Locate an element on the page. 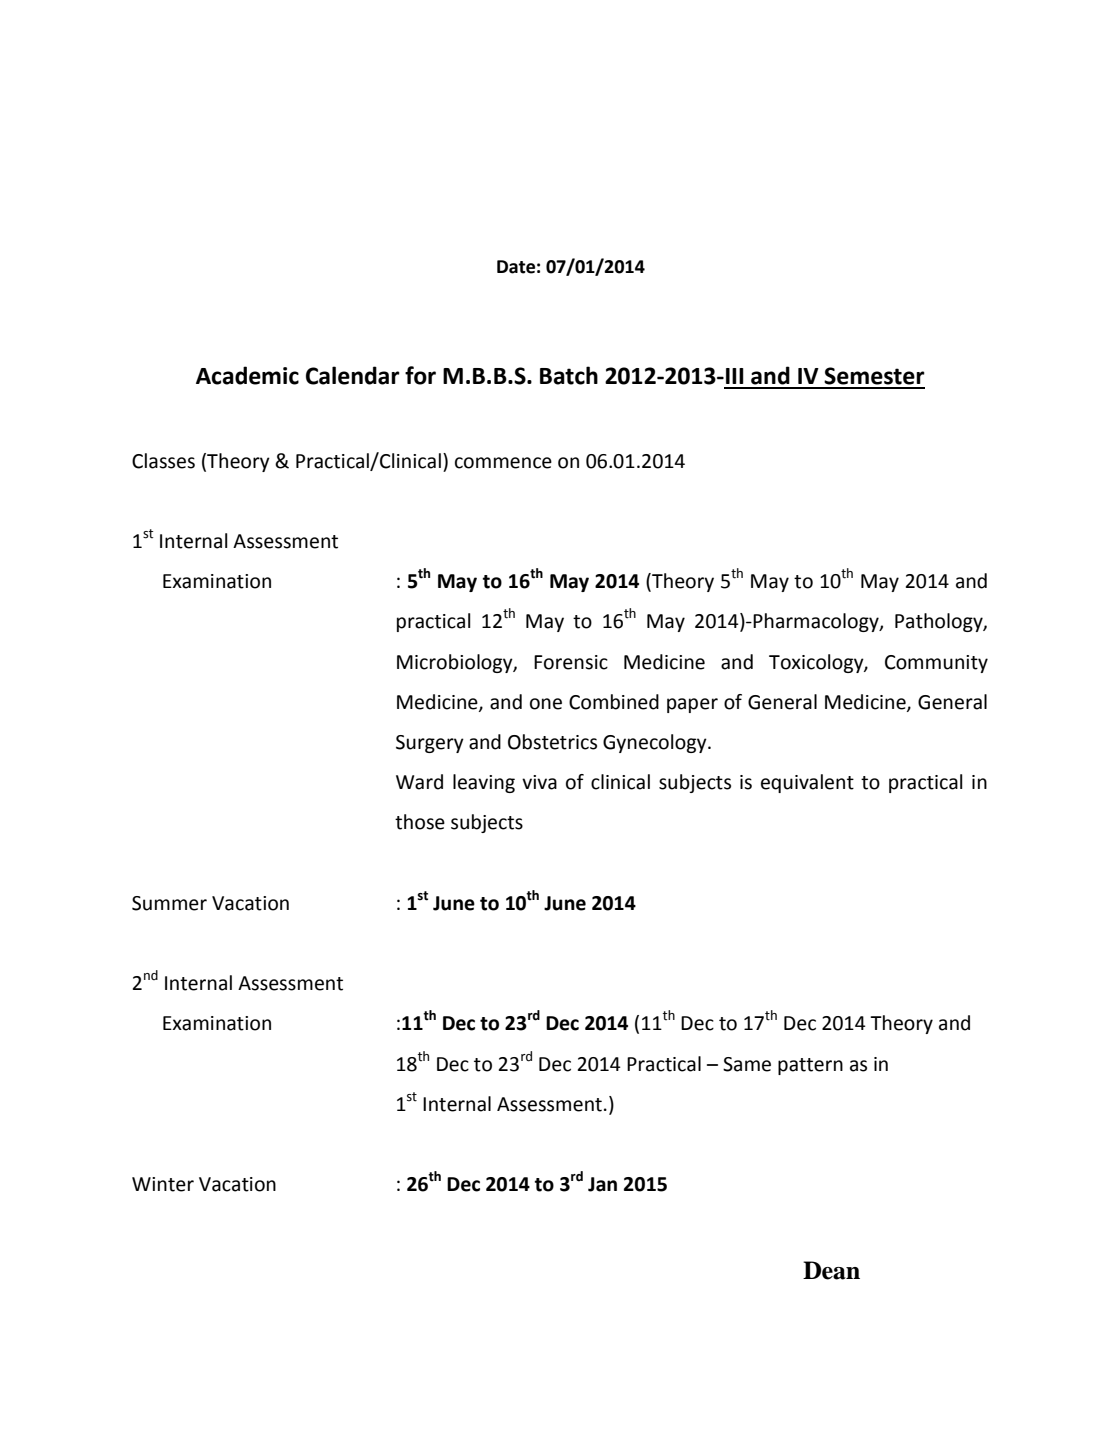 This image has height=1449, width=1120. viva is located at coordinates (539, 782).
